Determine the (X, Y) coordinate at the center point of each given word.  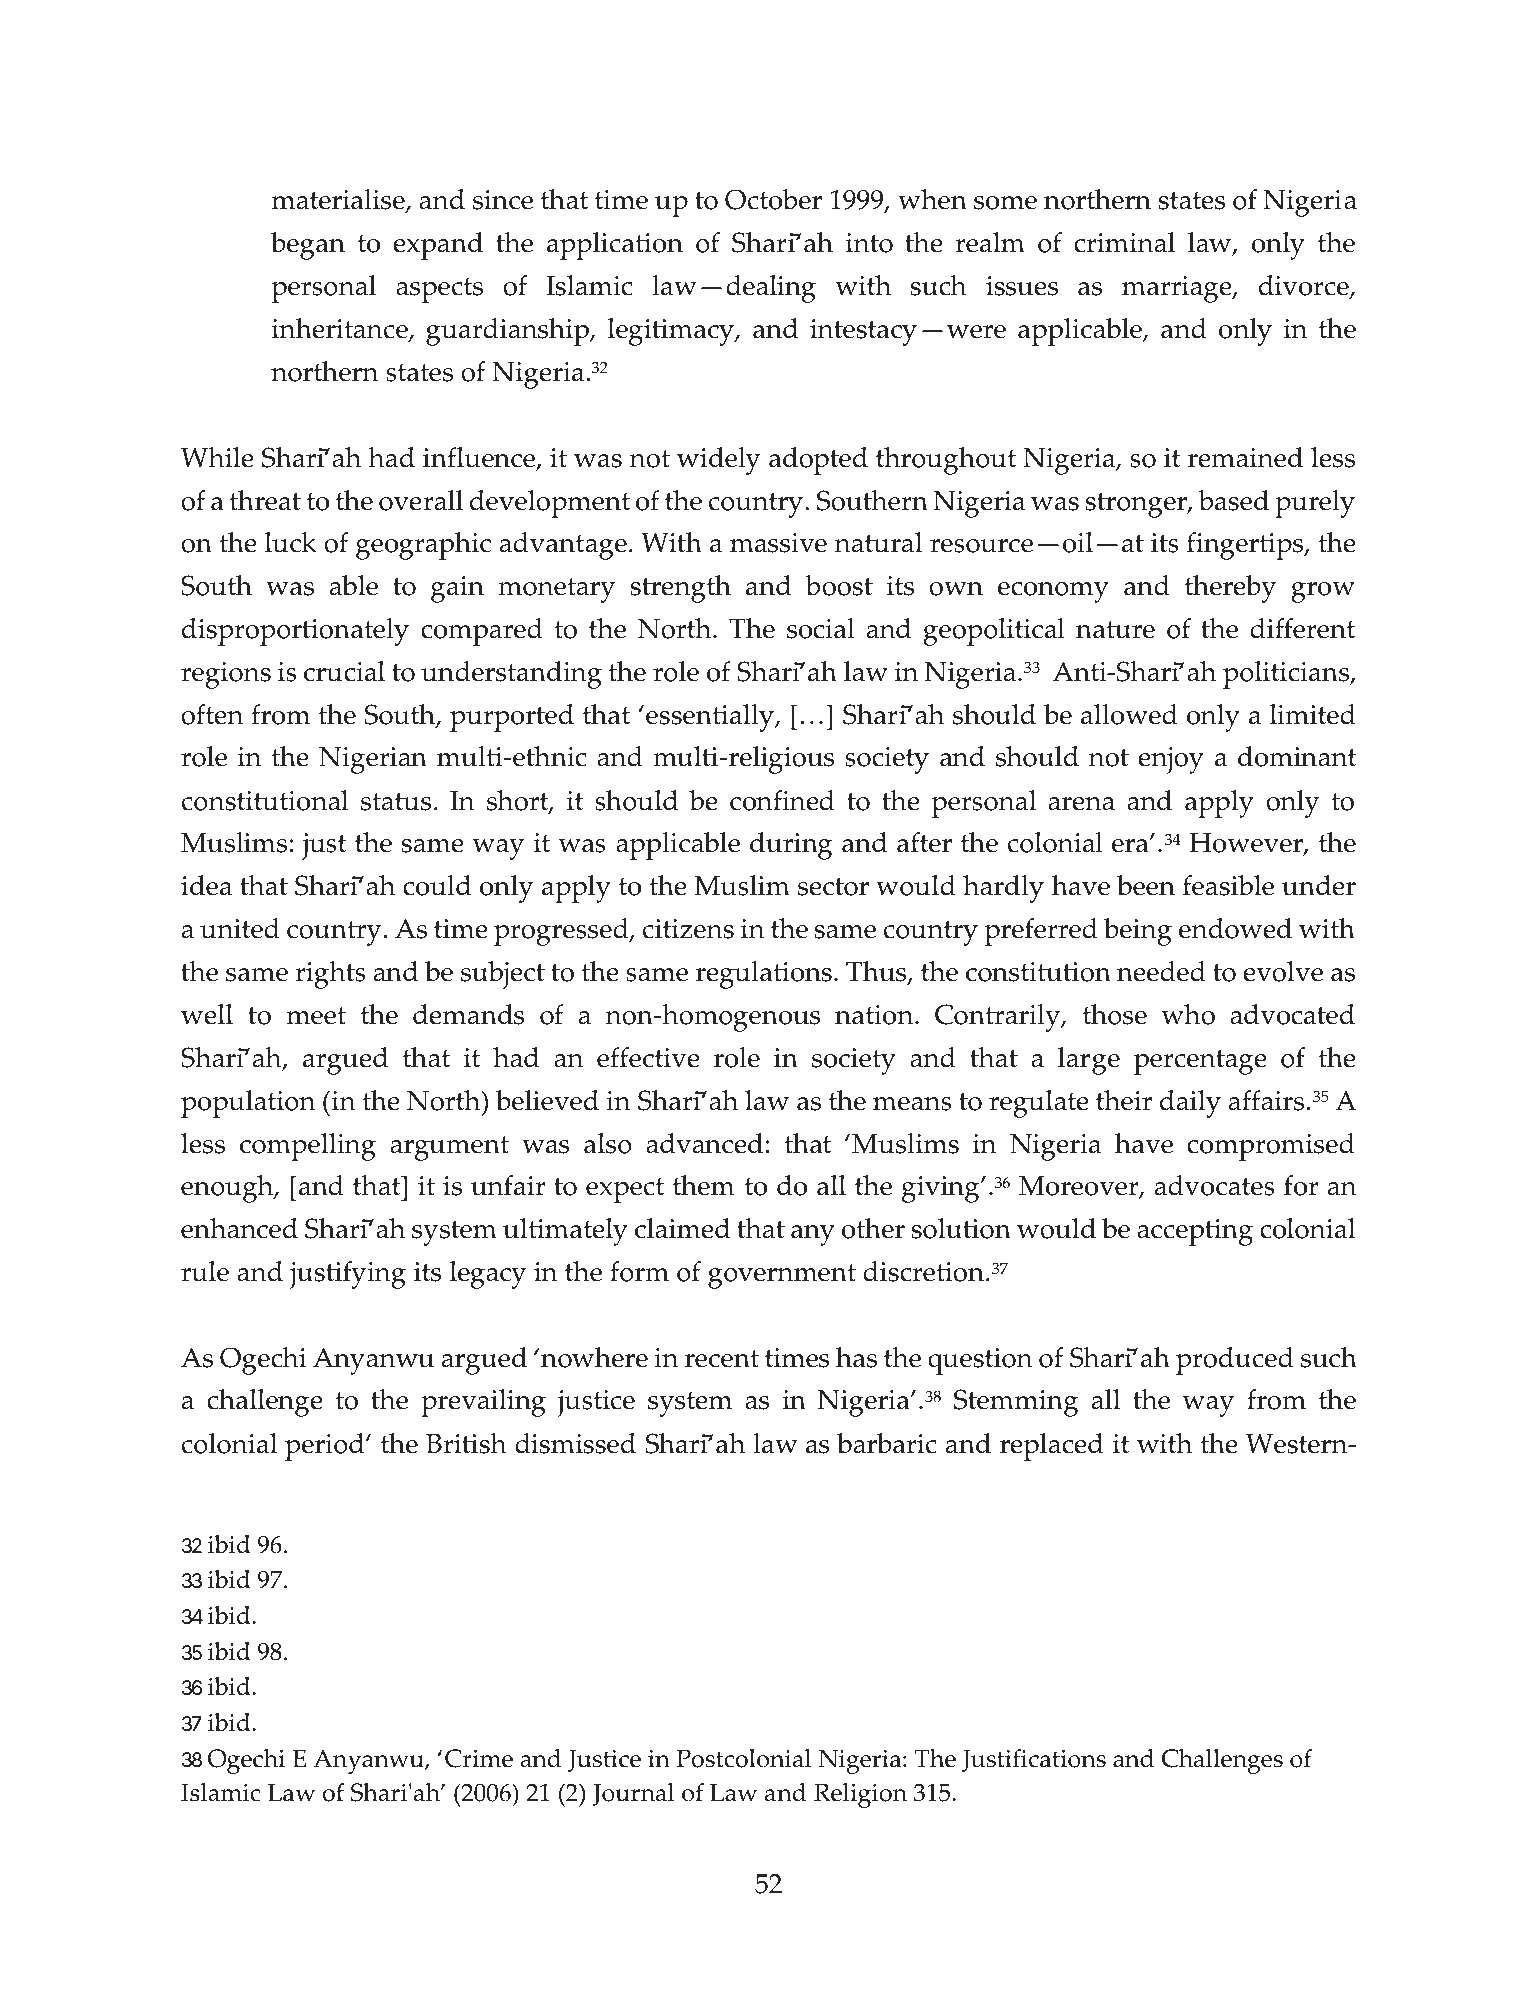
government (782, 1276)
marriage (1178, 289)
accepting (1195, 1232)
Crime (479, 1758)
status (396, 802)
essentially (711, 718)
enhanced (239, 1228)
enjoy (1171, 760)
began (308, 246)
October (773, 199)
